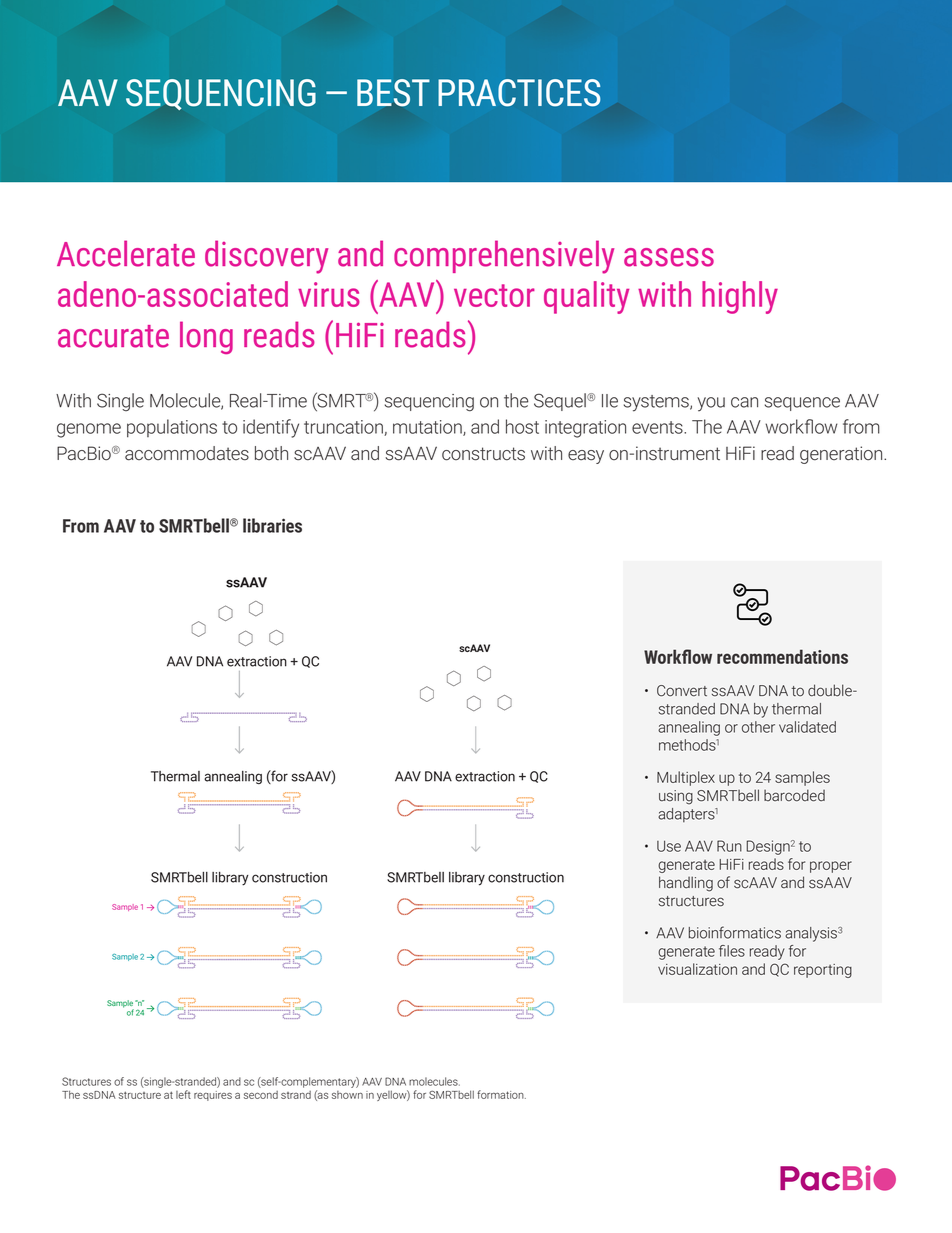 The image size is (952, 1233). What do you see at coordinates (126, 253) in the document?
I see `Accelerate` at bounding box center [126, 253].
